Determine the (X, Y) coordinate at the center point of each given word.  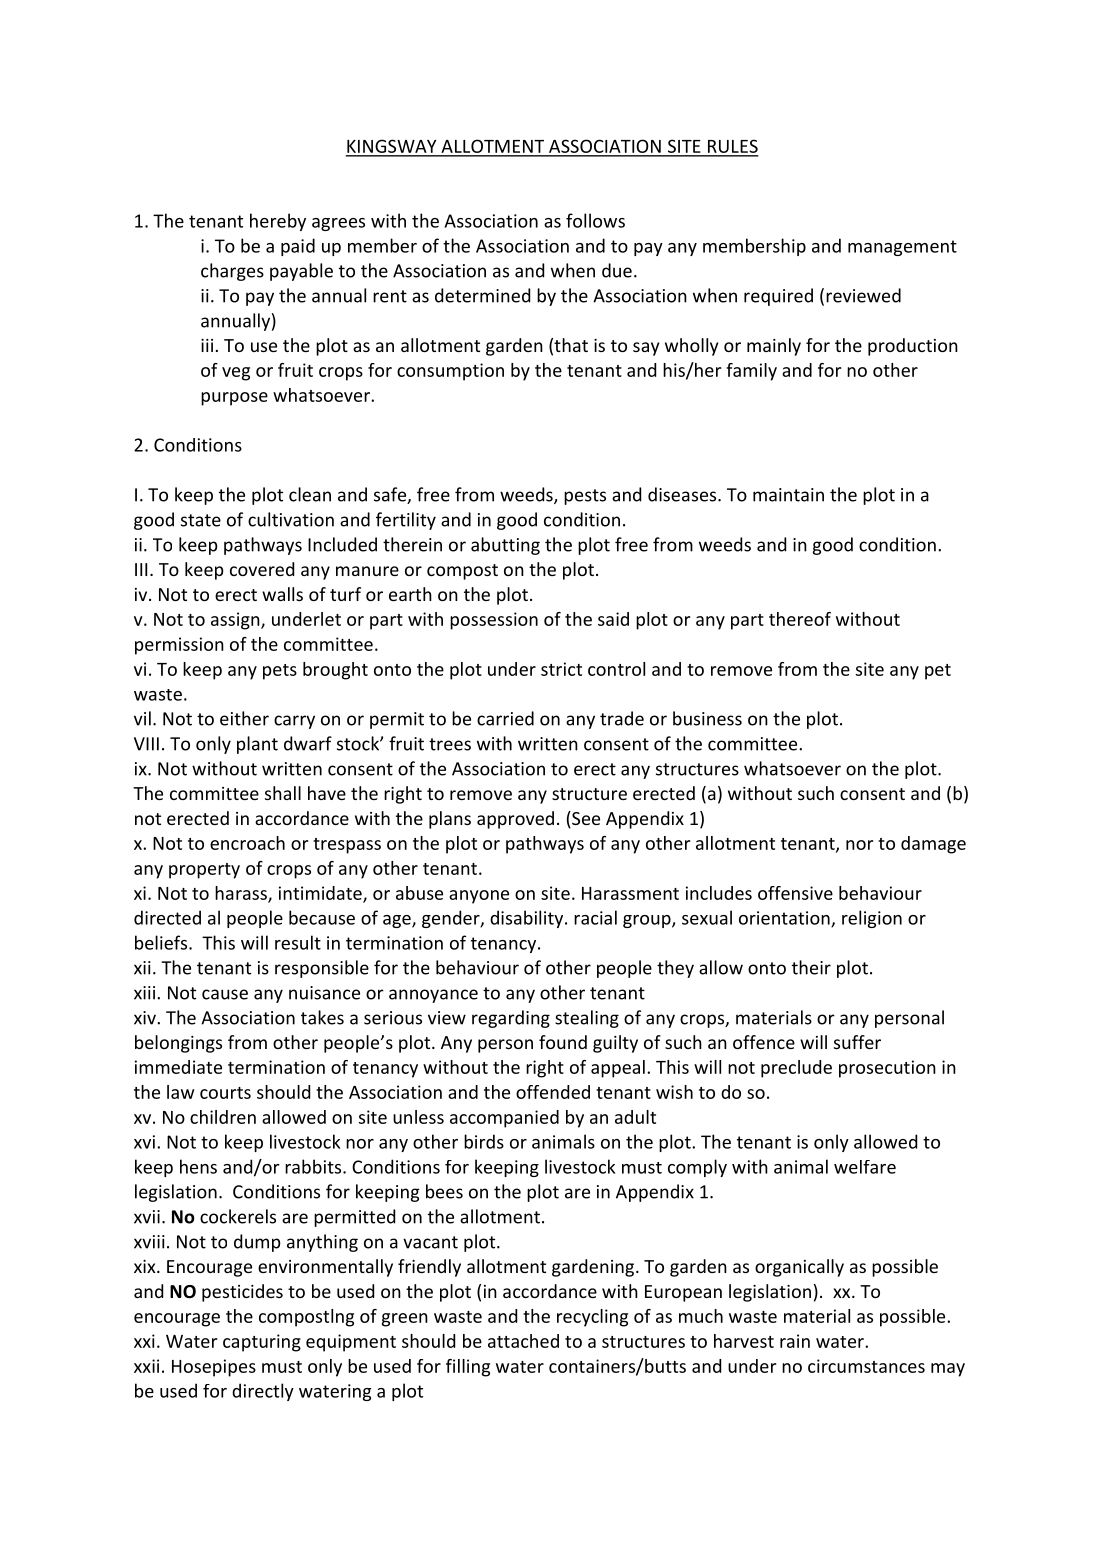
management (902, 248)
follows (595, 220)
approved (515, 820)
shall (283, 793)
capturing (262, 1343)
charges (232, 272)
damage (933, 845)
